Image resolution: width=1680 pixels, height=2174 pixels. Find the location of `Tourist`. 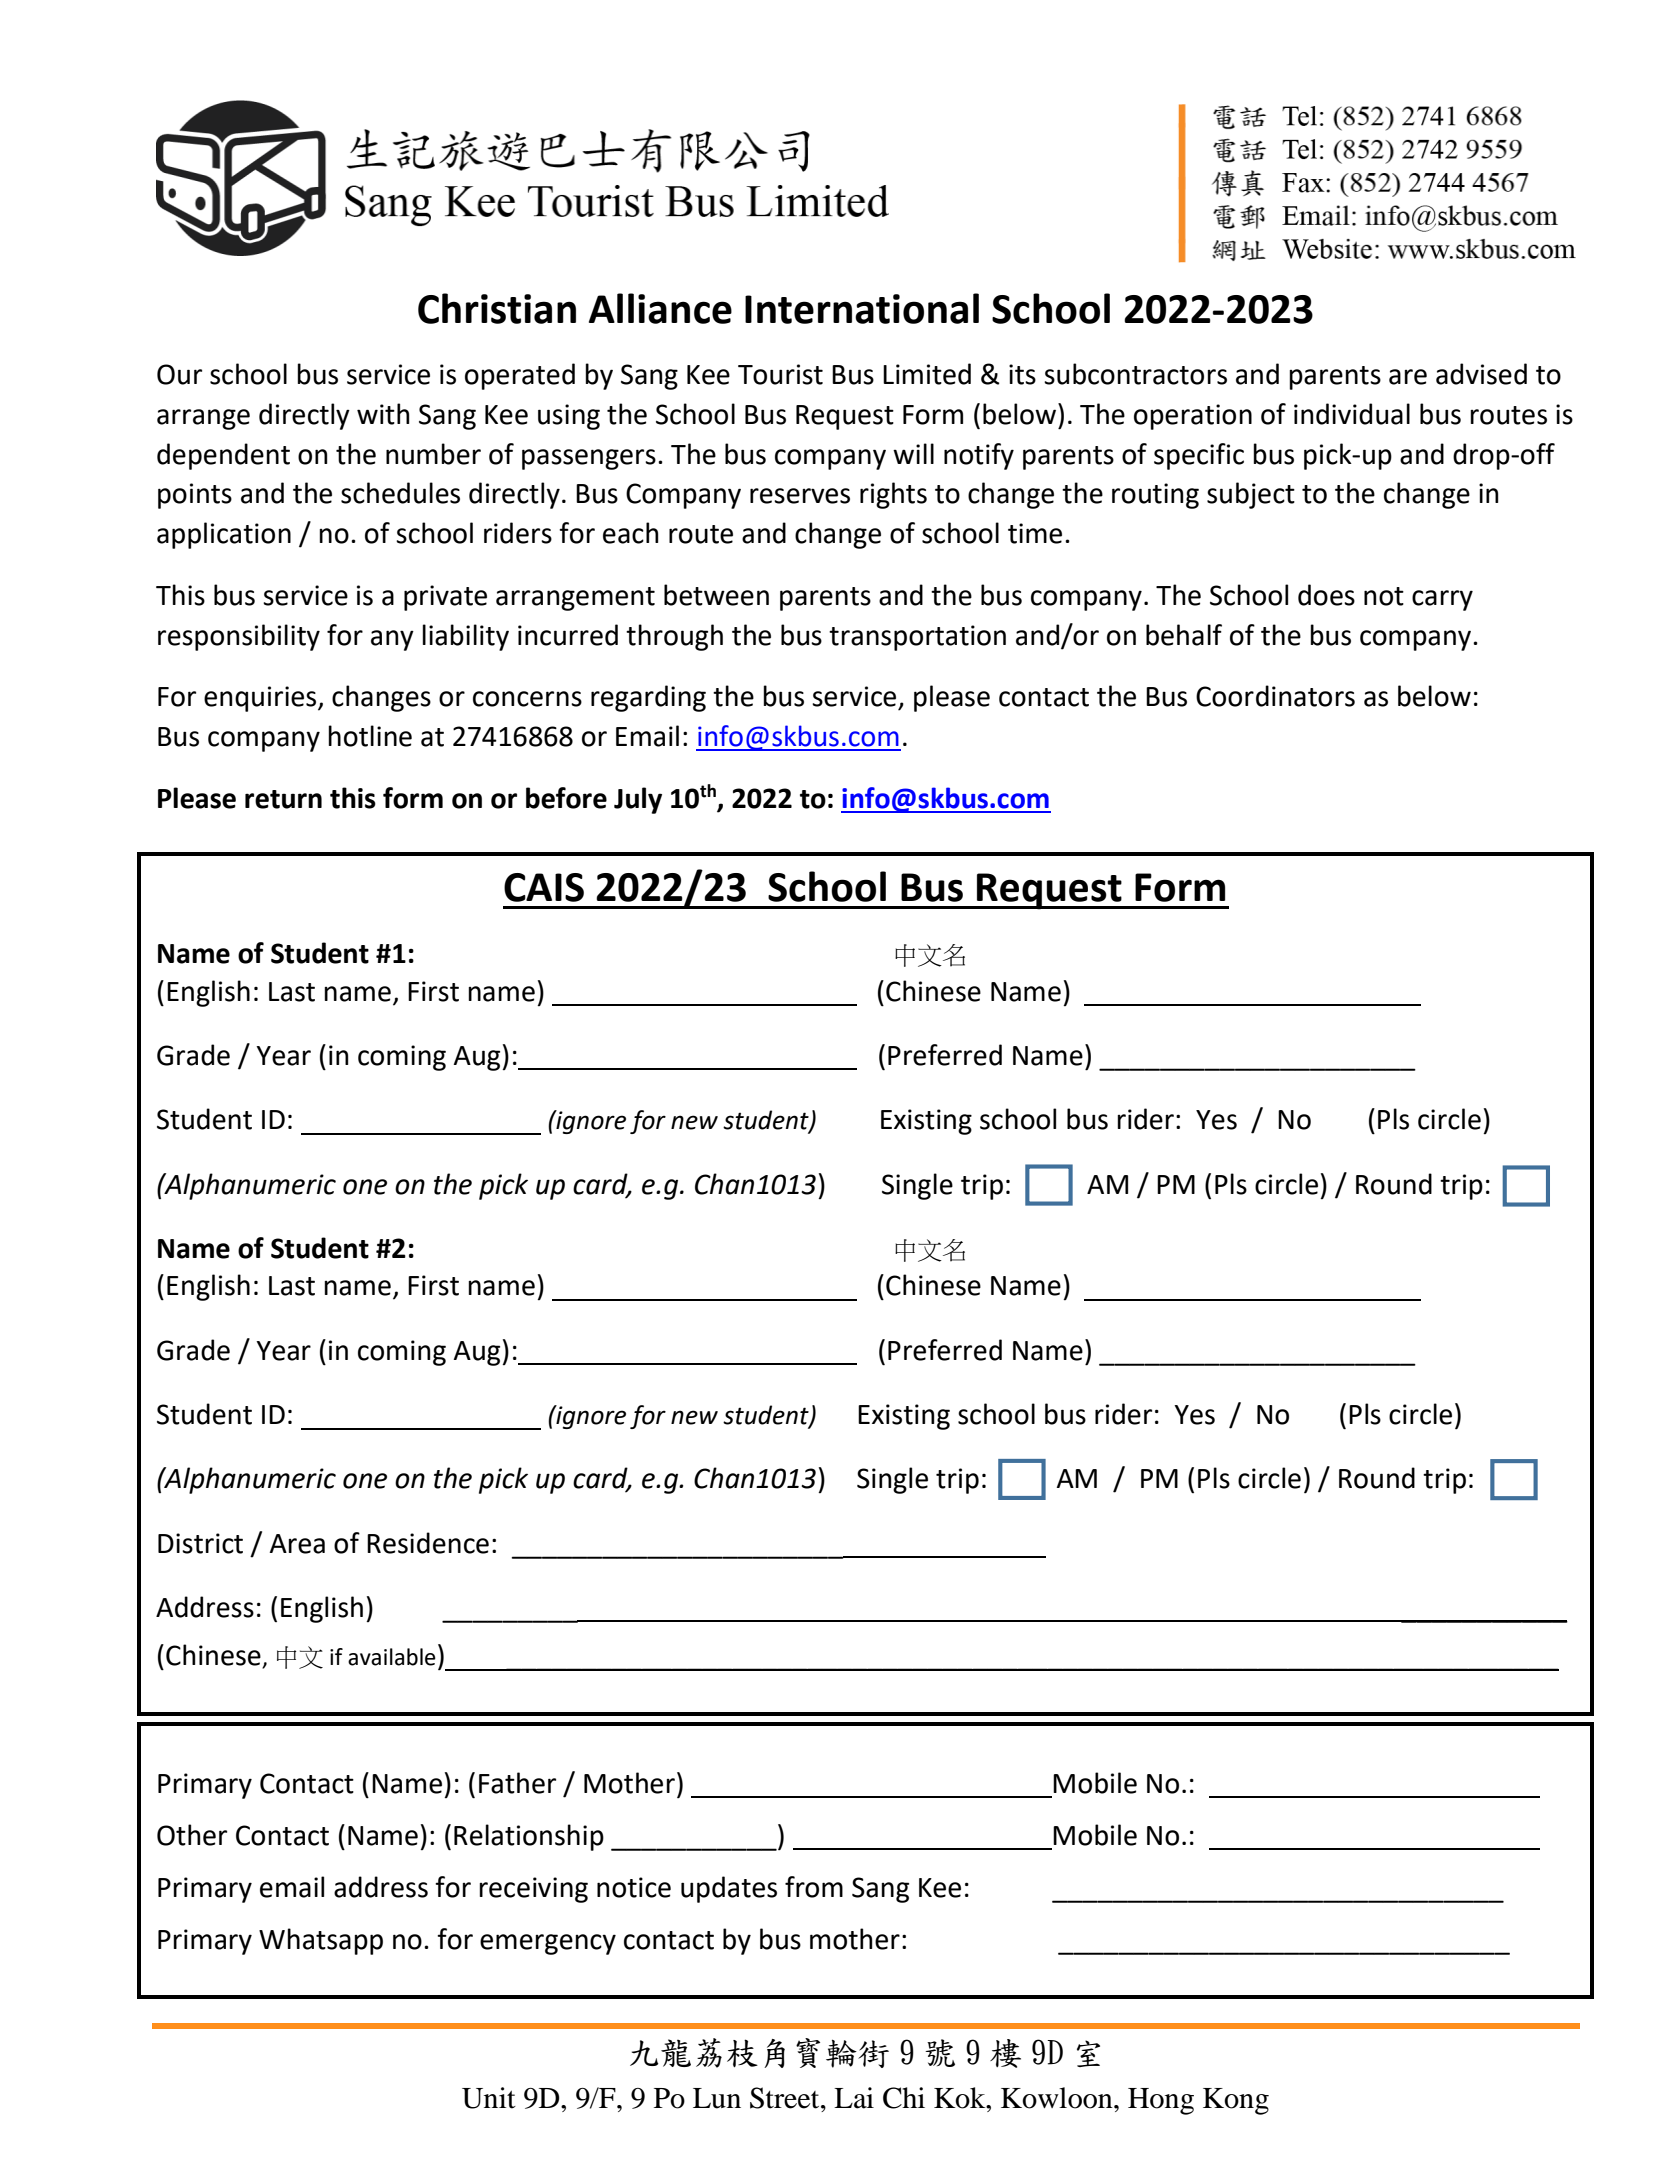

Tourist is located at coordinates (780, 374).
